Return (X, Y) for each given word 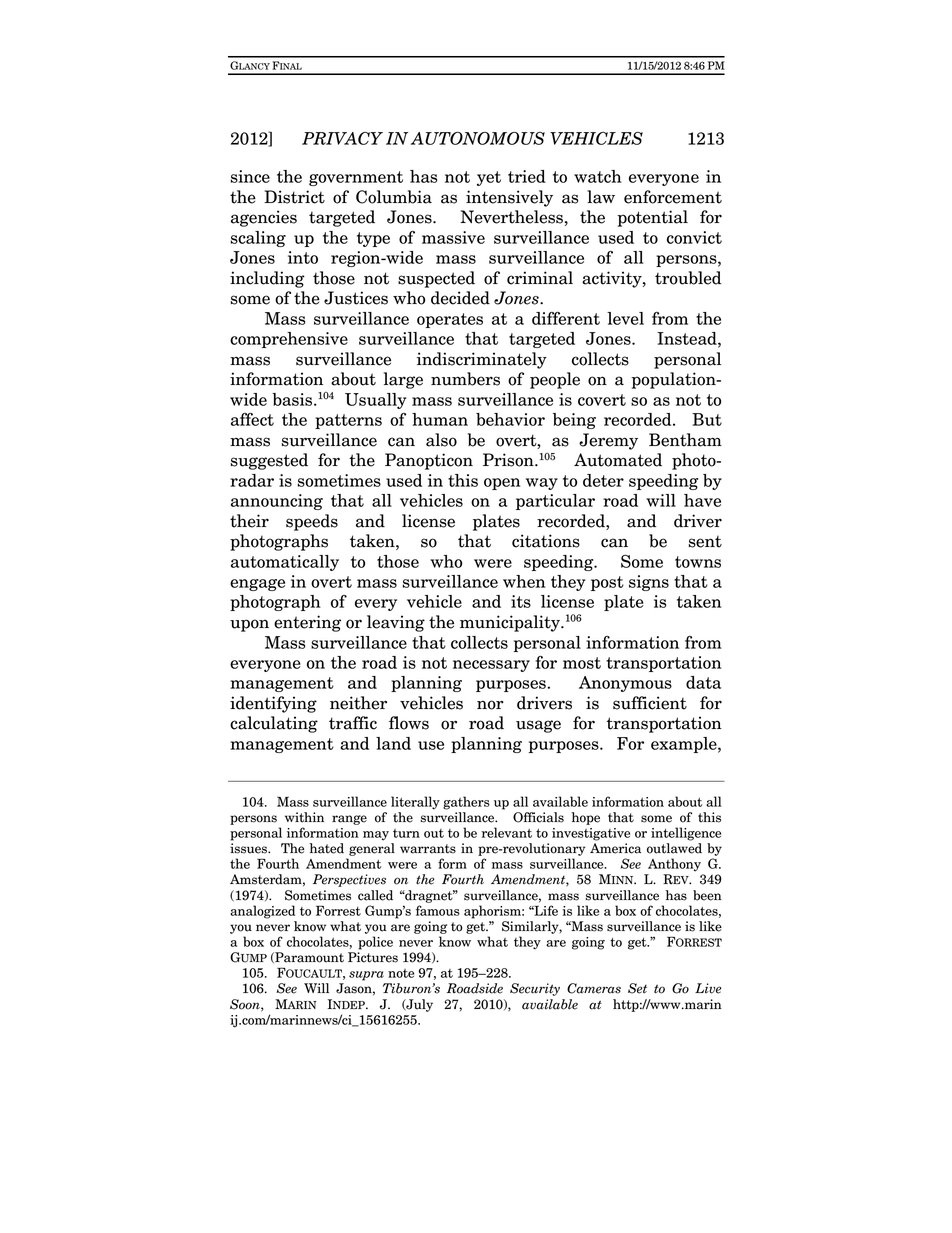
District (294, 197)
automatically (285, 563)
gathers (466, 803)
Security (535, 989)
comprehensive (289, 340)
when (524, 581)
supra (366, 976)
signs (649, 583)
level (625, 318)
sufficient (650, 703)
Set (637, 988)
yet (489, 178)
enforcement (673, 197)
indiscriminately (482, 360)
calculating (274, 724)
